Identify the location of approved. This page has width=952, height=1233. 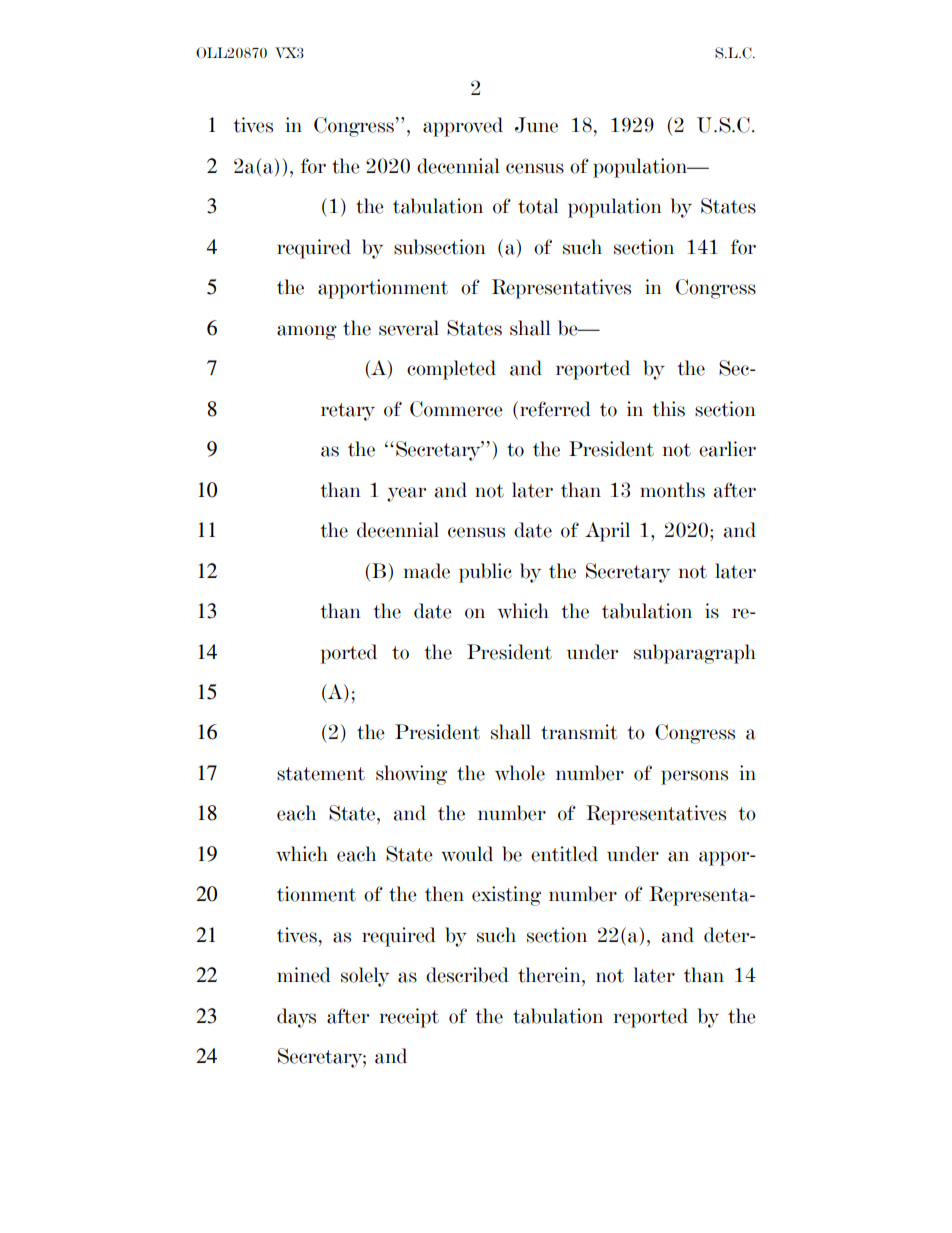
(463, 127).
